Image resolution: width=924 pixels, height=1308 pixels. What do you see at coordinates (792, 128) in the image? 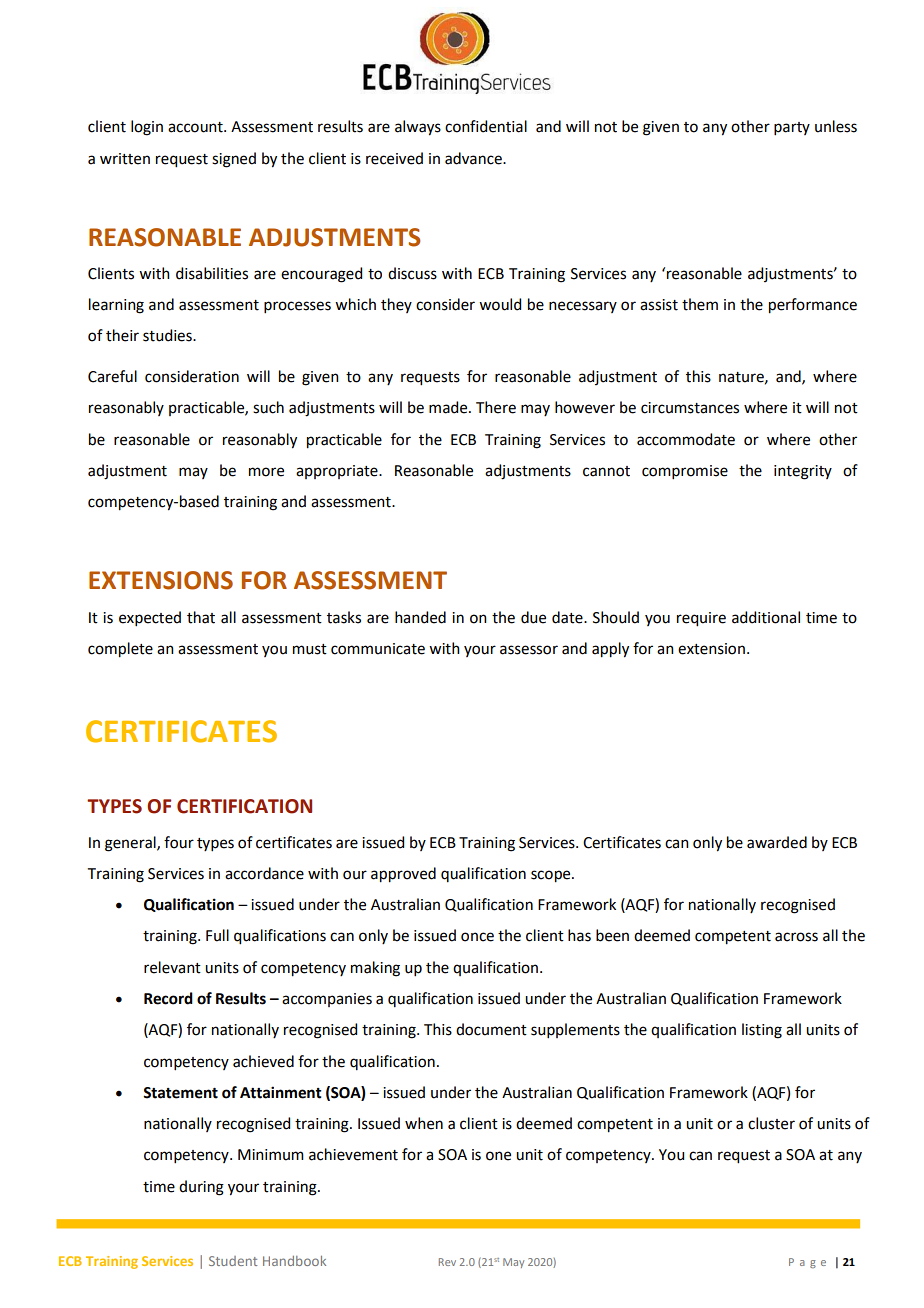
I see `party` at bounding box center [792, 128].
